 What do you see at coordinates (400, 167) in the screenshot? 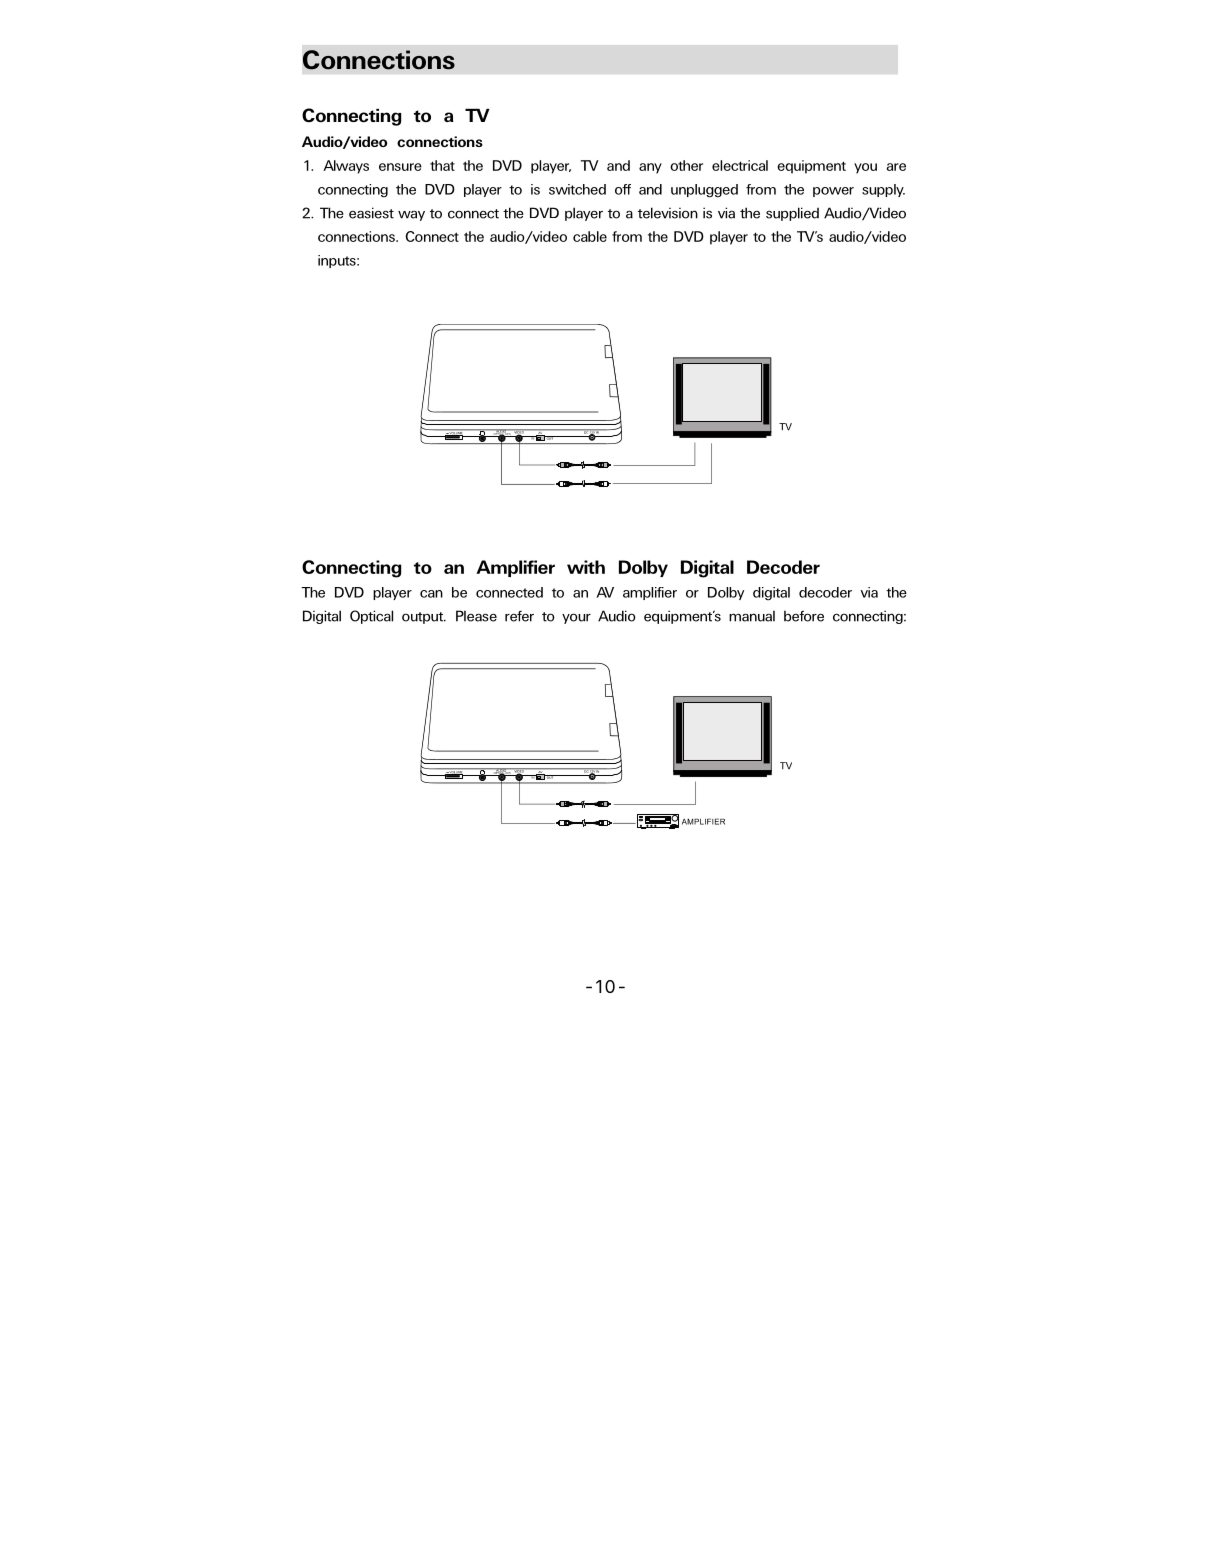
I see `ensure` at bounding box center [400, 167].
